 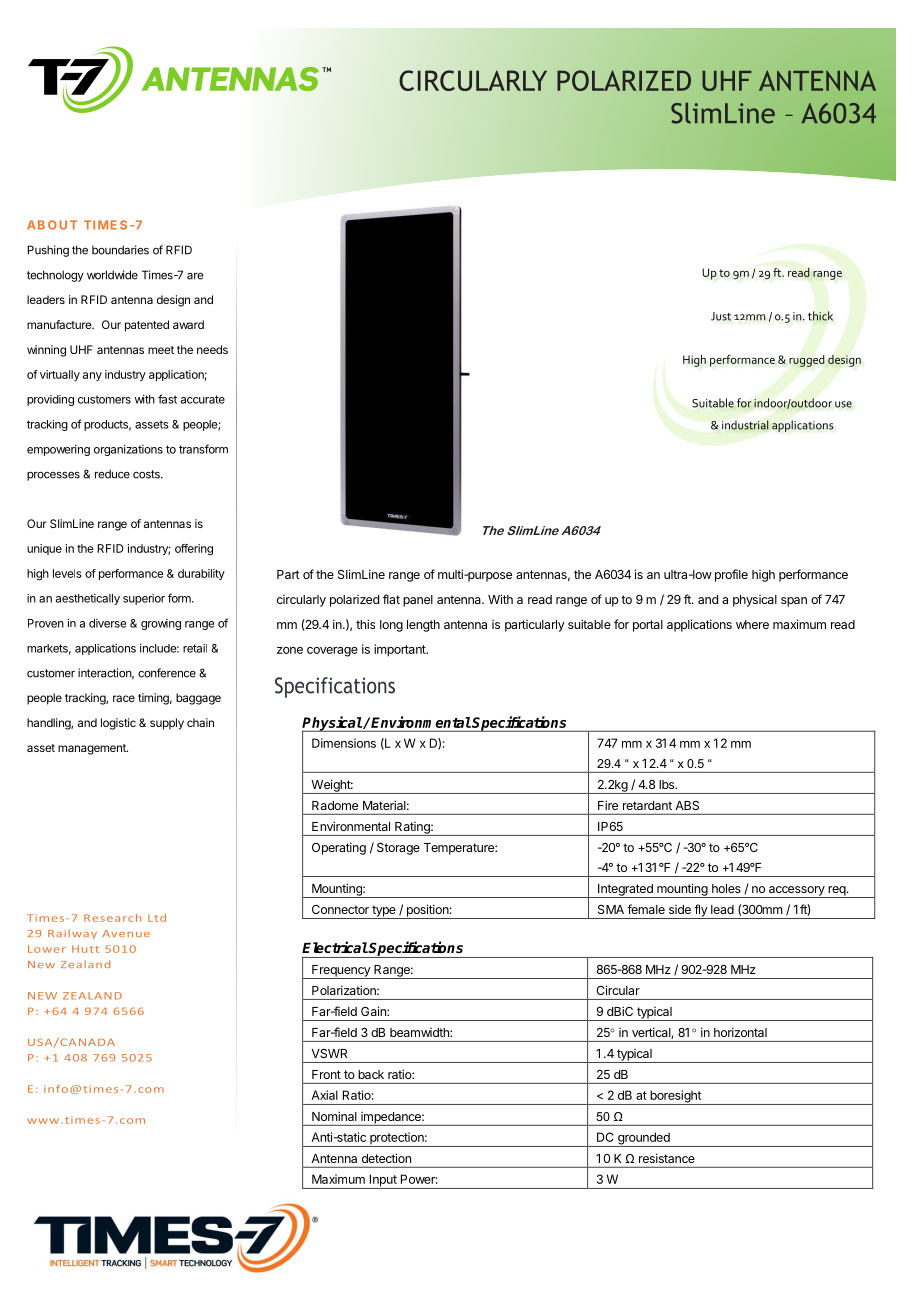 I want to click on detection, so click(x=386, y=1158).
